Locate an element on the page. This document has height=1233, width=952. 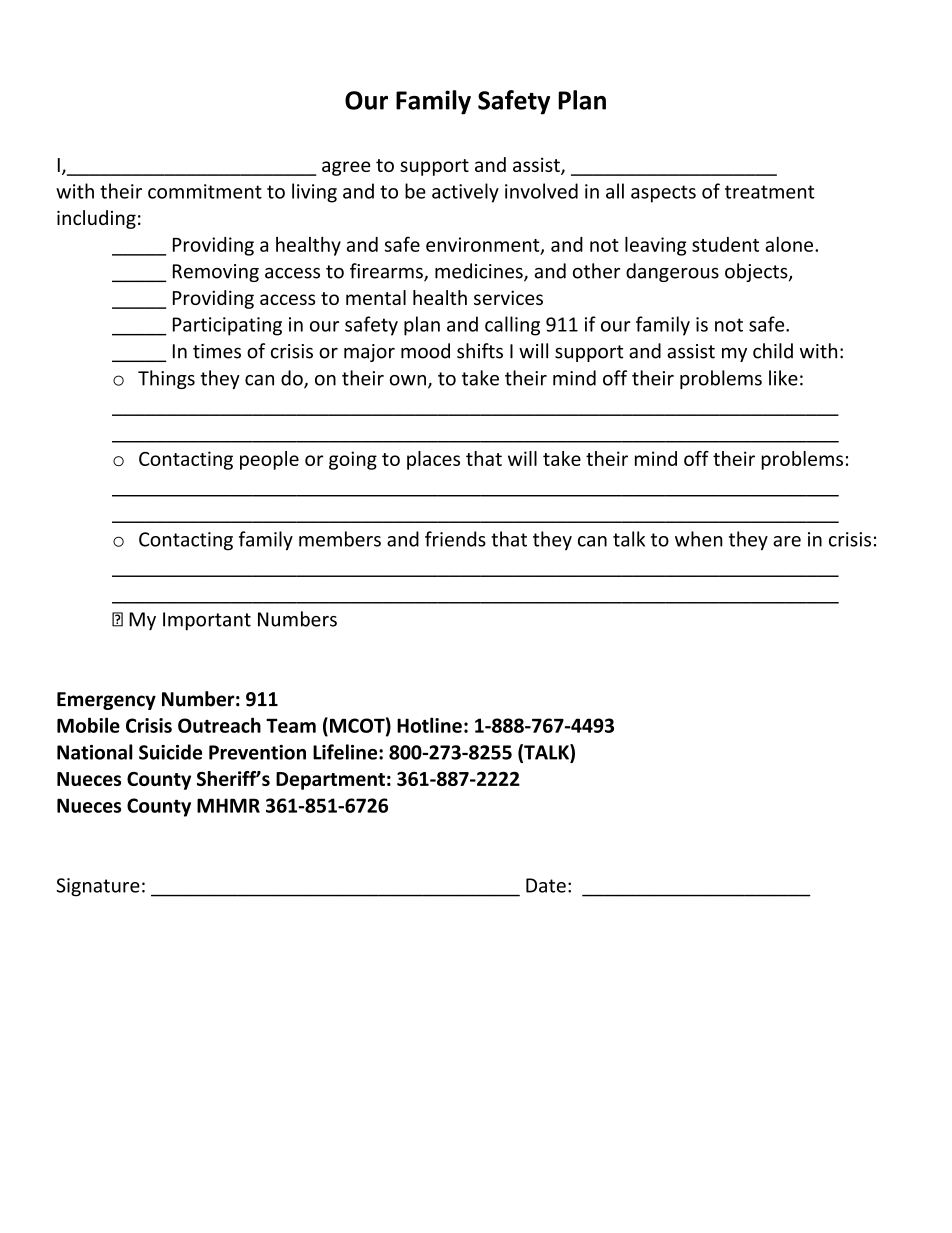
aspects is located at coordinates (663, 194).
